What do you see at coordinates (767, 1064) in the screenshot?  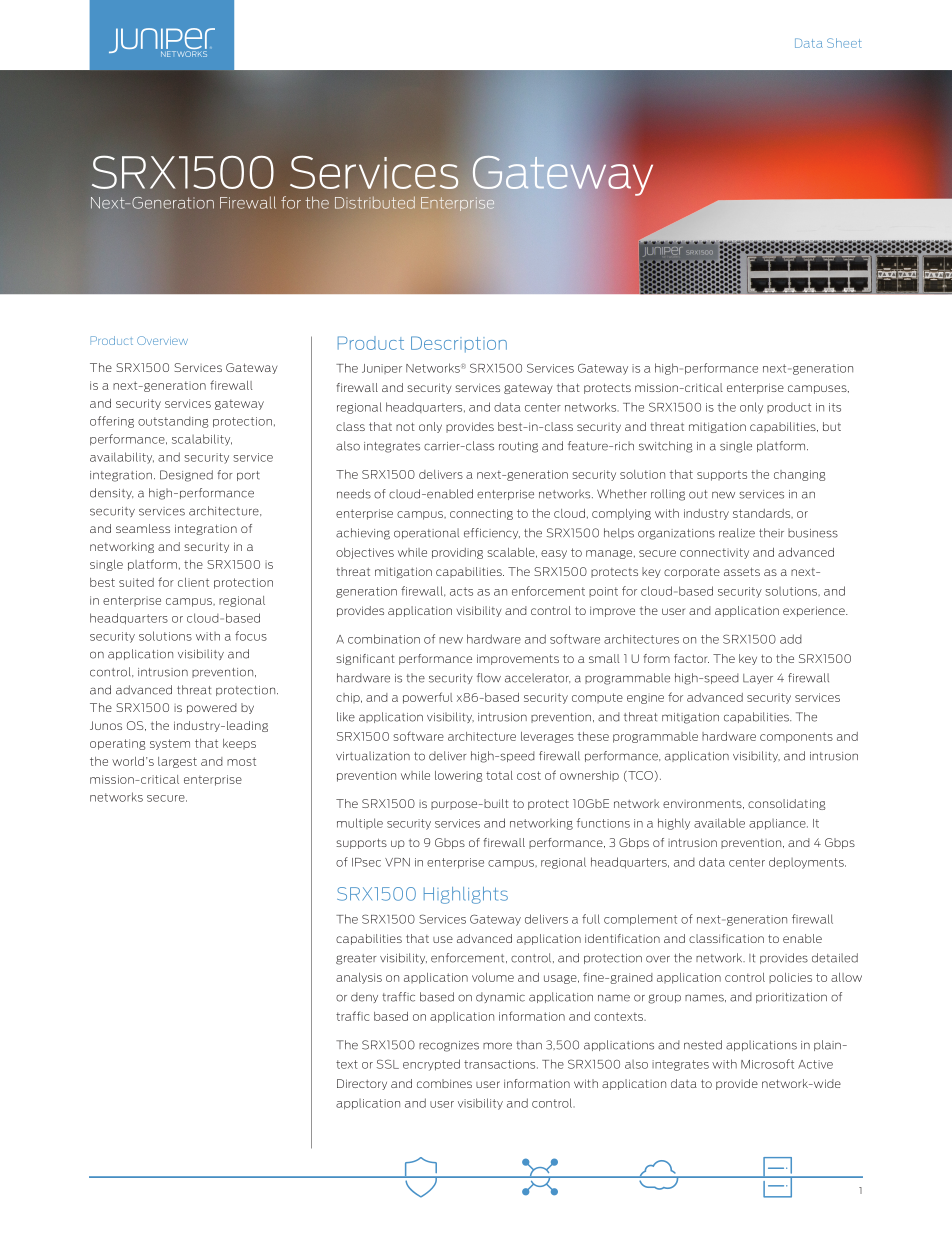 I see `Microsoft` at bounding box center [767, 1064].
